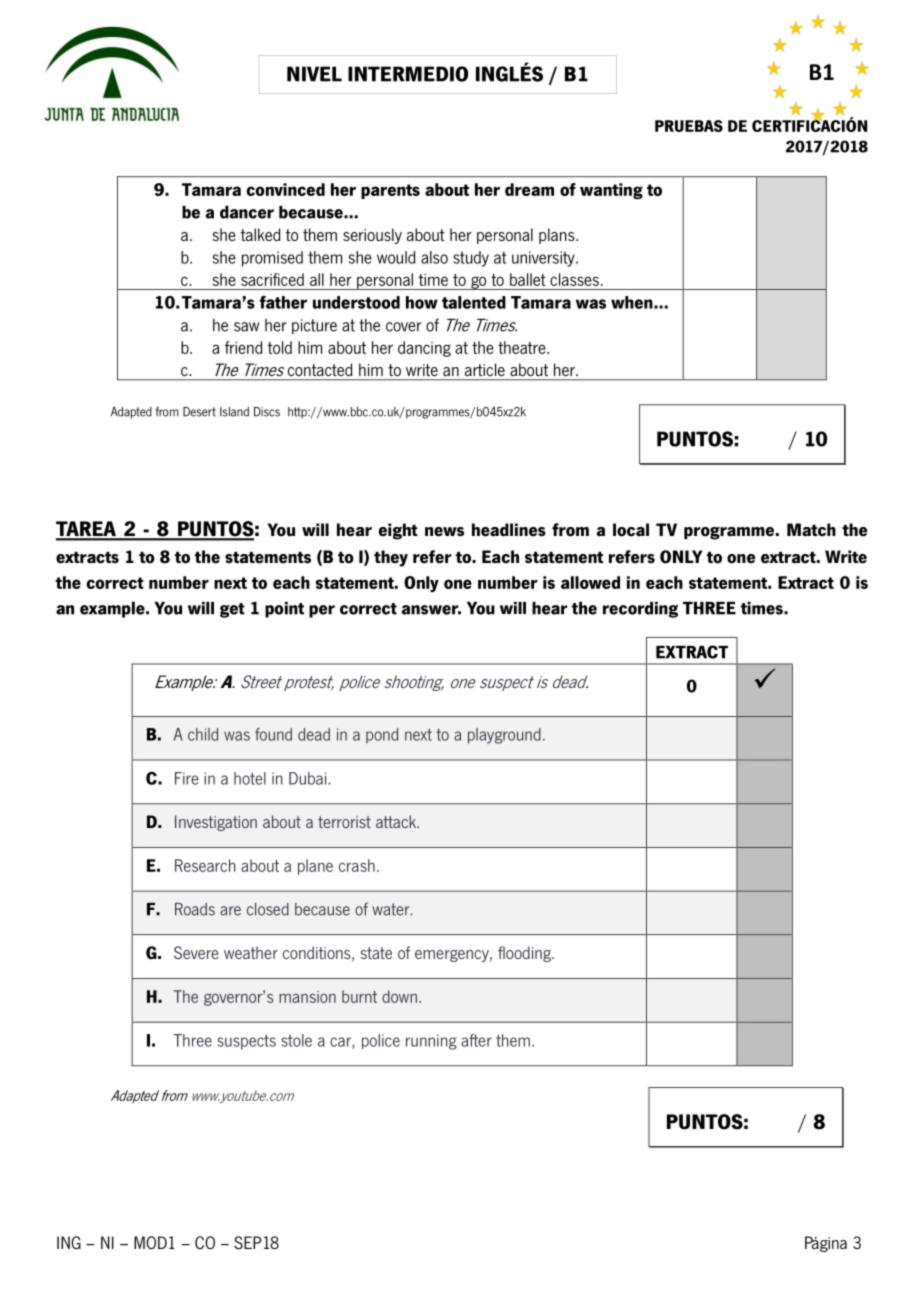 This document has width=924, height=1308. Describe the element at coordinates (267, 412) in the document. I see `Discs` at that location.
